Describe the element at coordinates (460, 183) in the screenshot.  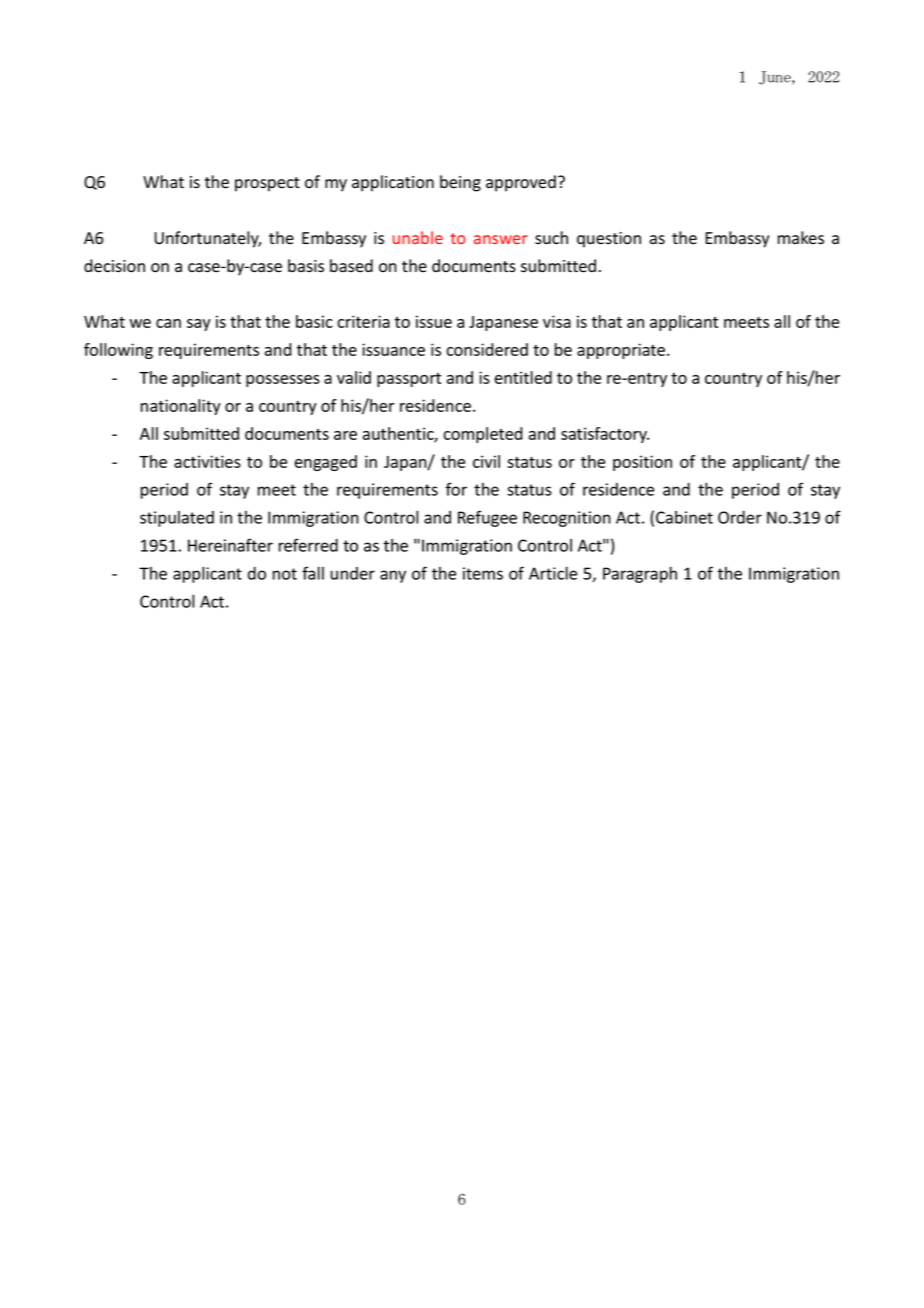
I see `being` at that location.
